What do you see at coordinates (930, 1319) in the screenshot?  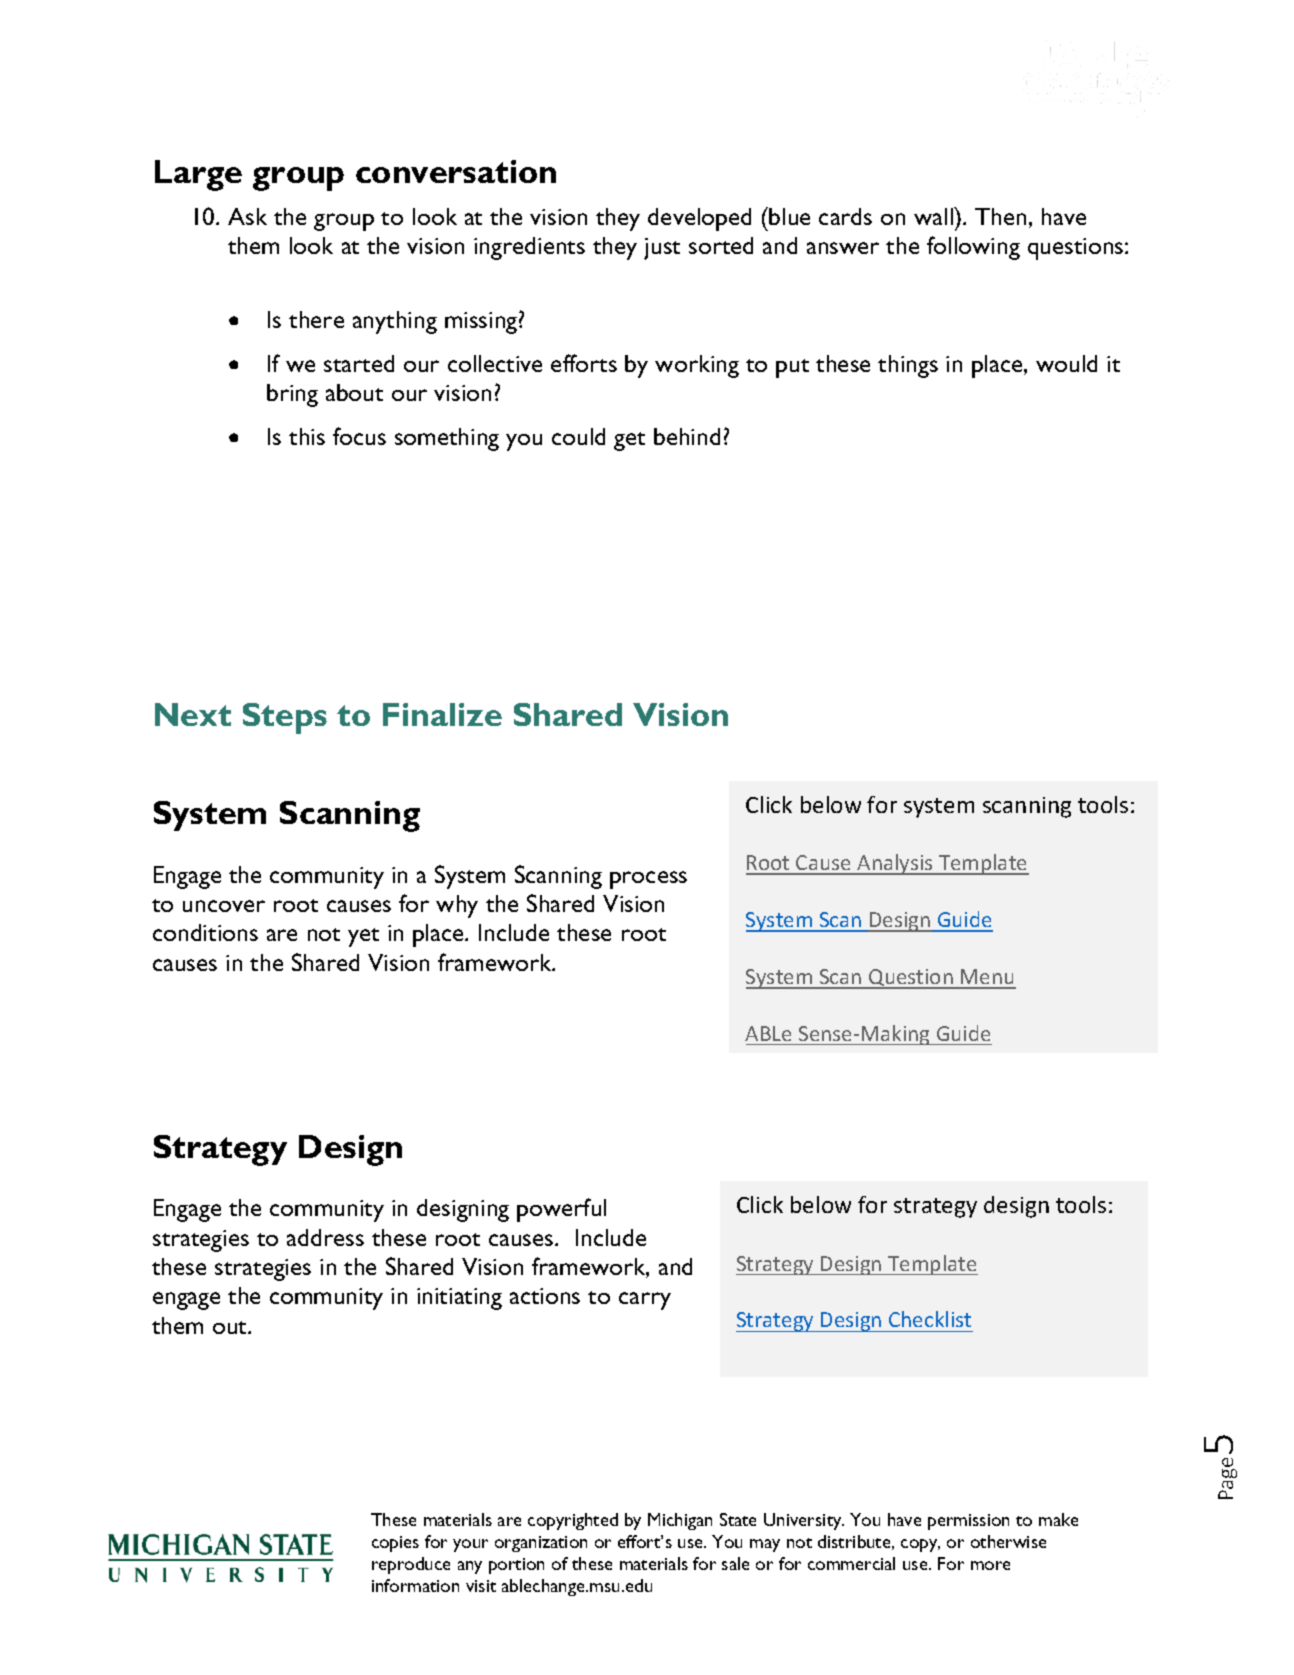 I see `Checklist` at bounding box center [930, 1319].
